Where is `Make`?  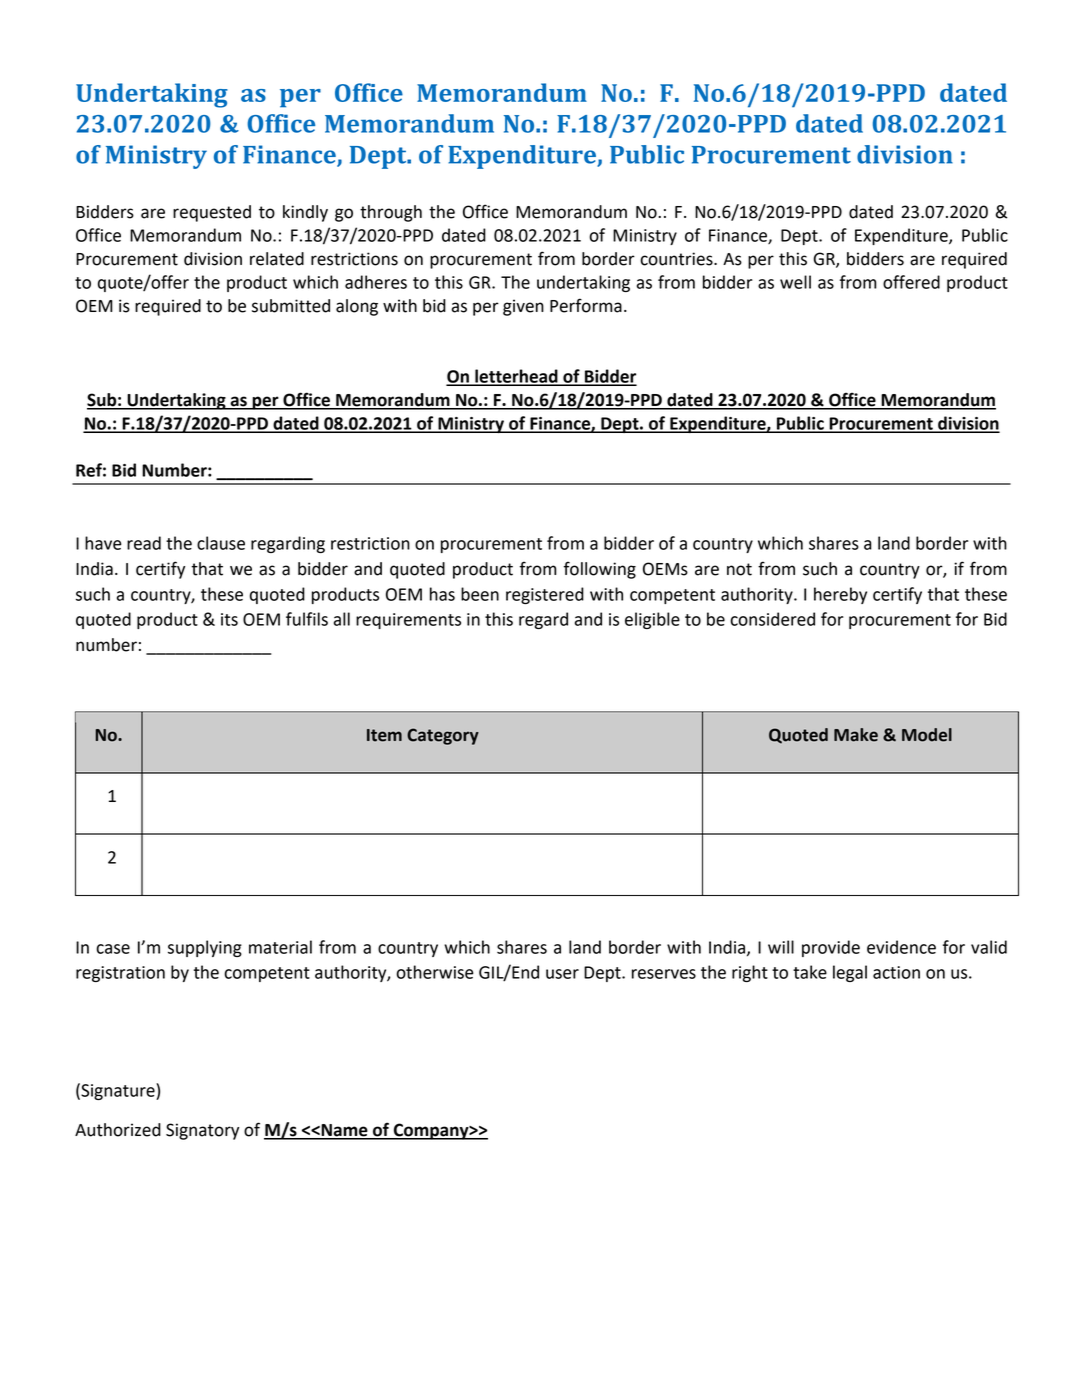 Make is located at coordinates (856, 735).
